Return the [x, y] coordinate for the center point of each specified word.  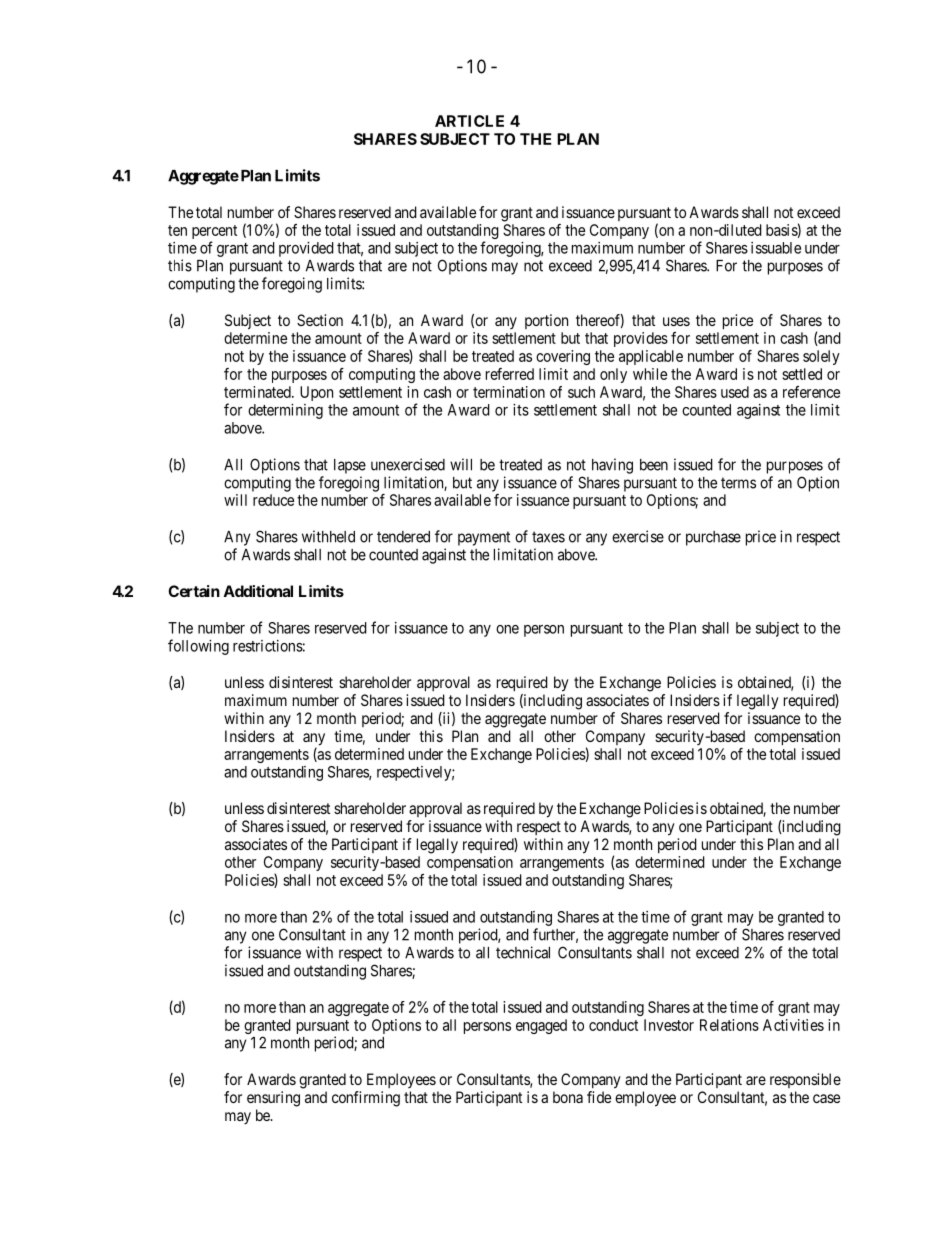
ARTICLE [469, 121]
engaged [541, 1026]
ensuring [273, 1099]
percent [214, 233]
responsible [805, 1080]
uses [676, 321]
